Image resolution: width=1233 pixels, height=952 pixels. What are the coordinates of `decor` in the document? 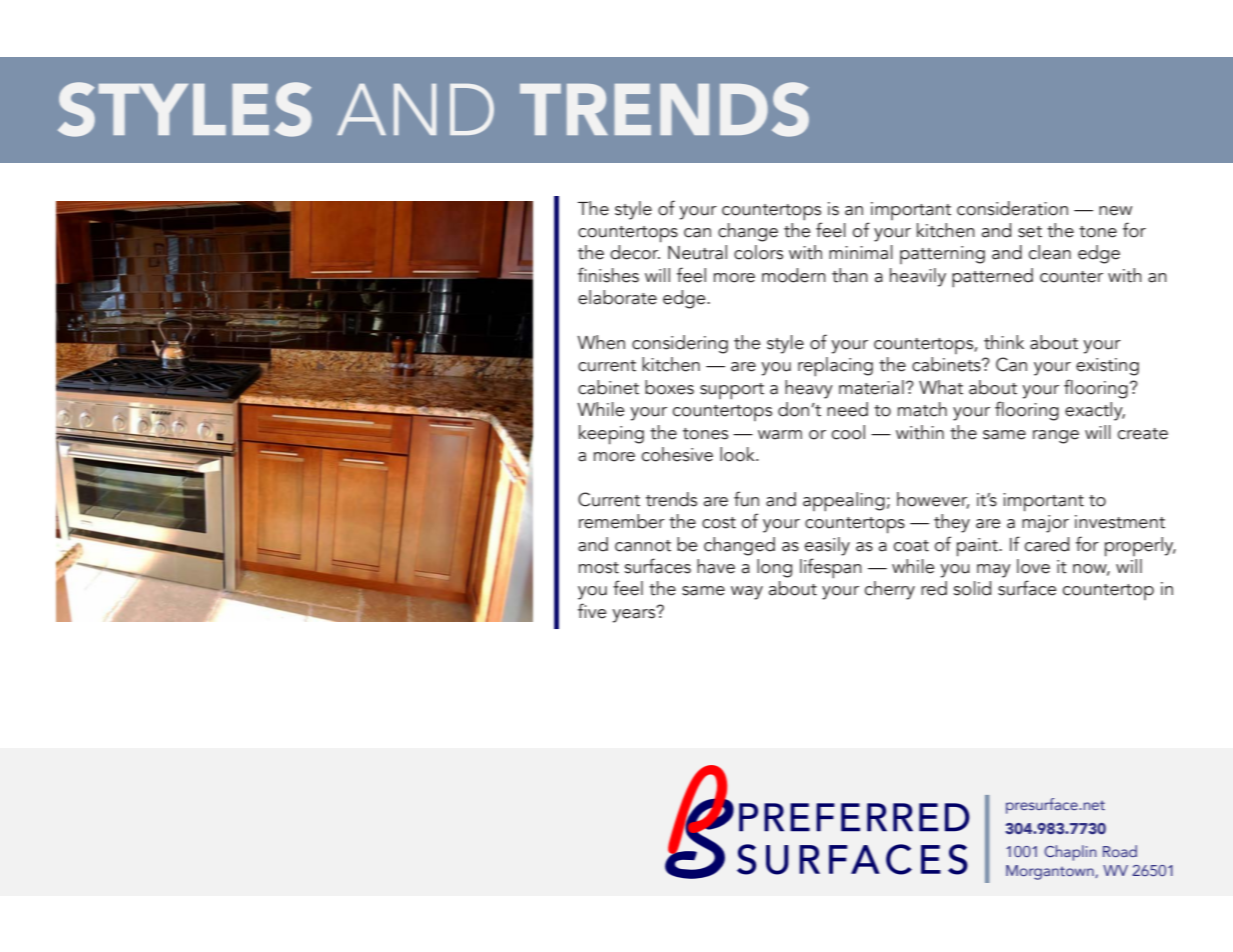 It's located at (635, 252).
